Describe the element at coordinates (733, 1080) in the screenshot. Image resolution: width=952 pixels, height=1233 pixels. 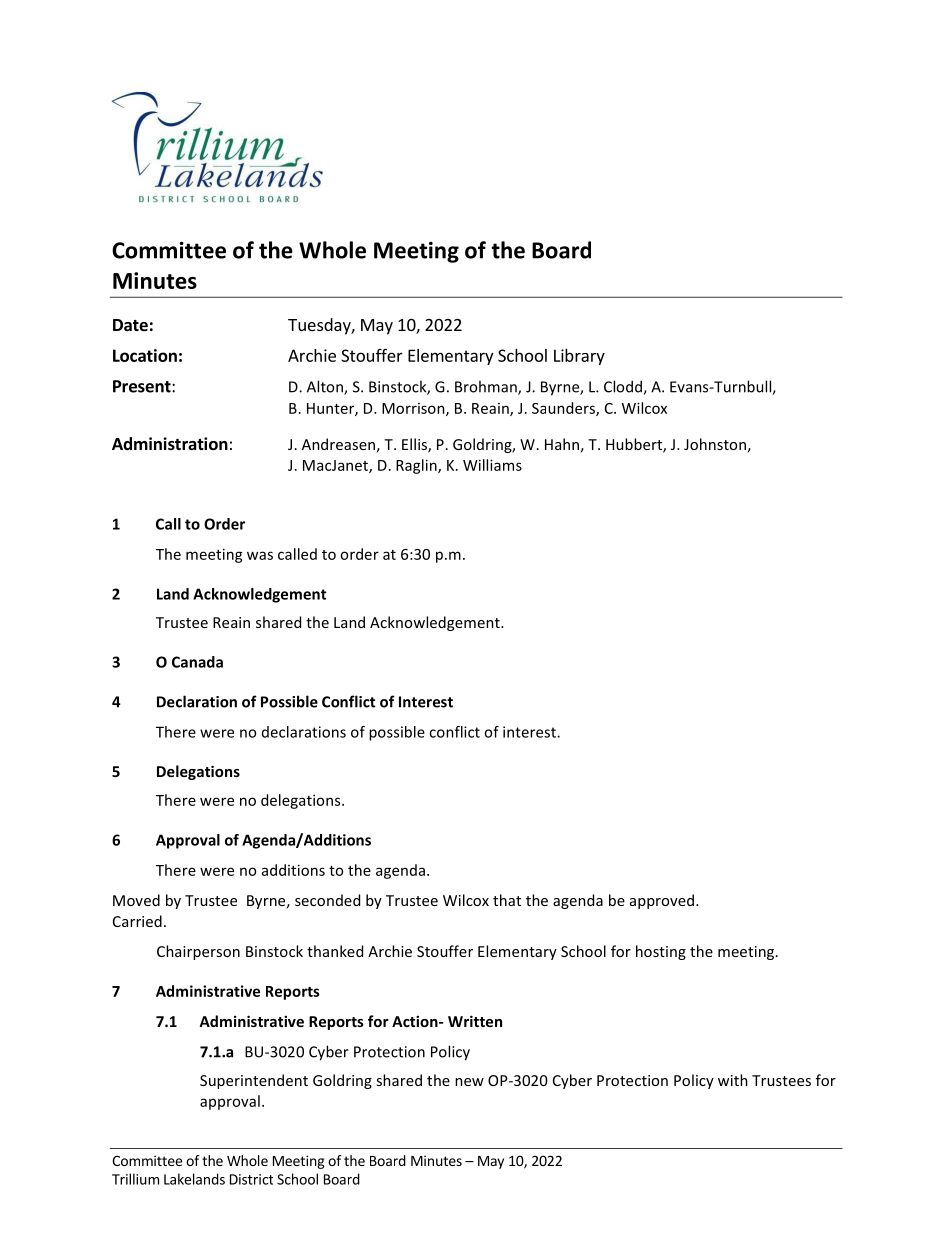
I see `with` at that location.
